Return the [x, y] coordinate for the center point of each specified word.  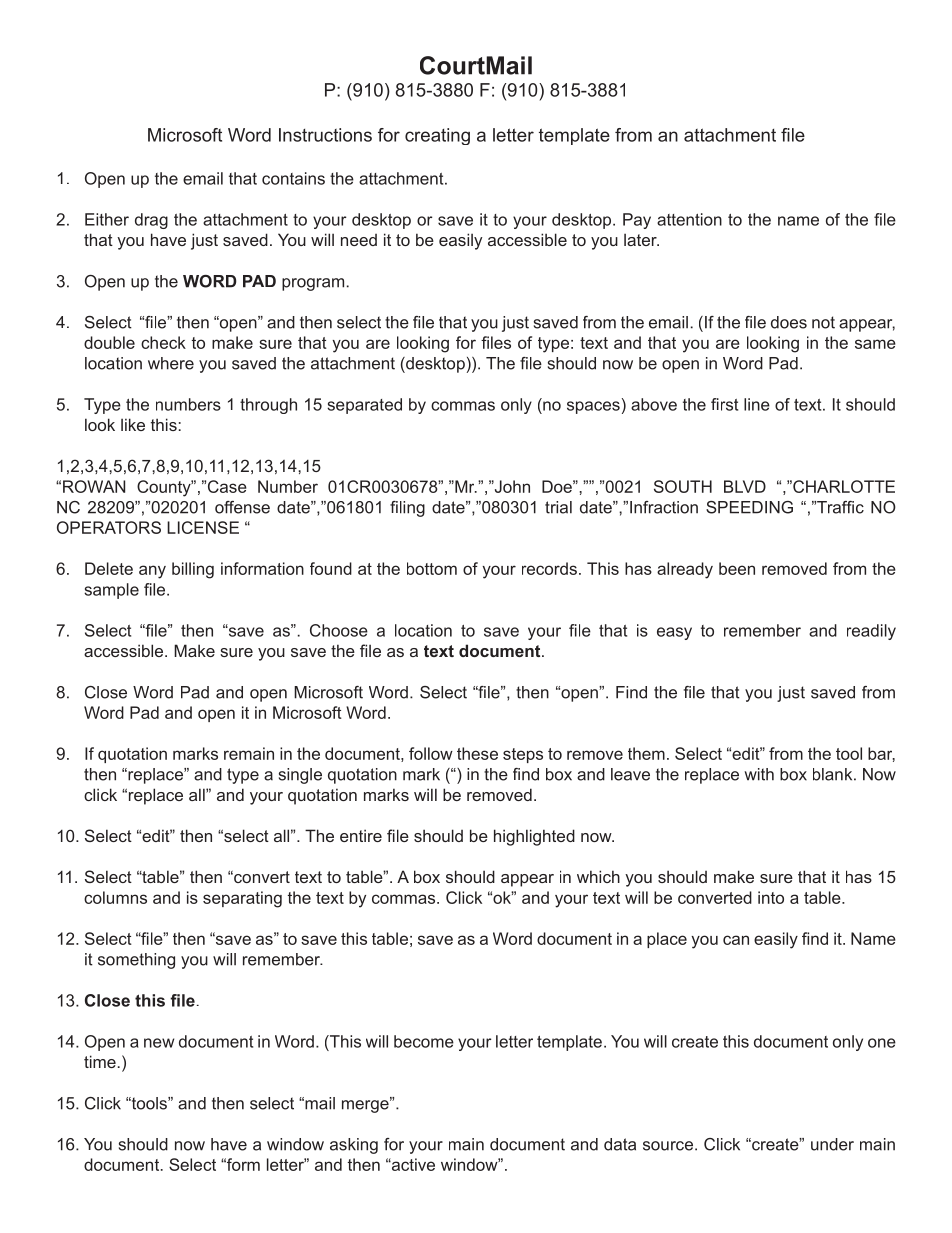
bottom [432, 568]
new [159, 1043]
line [757, 404]
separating [242, 899]
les [501, 342]
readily [871, 632]
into [771, 897]
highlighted [534, 837]
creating [437, 136]
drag [151, 221]
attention [689, 219]
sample [111, 591]
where [171, 363]
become [424, 1041]
